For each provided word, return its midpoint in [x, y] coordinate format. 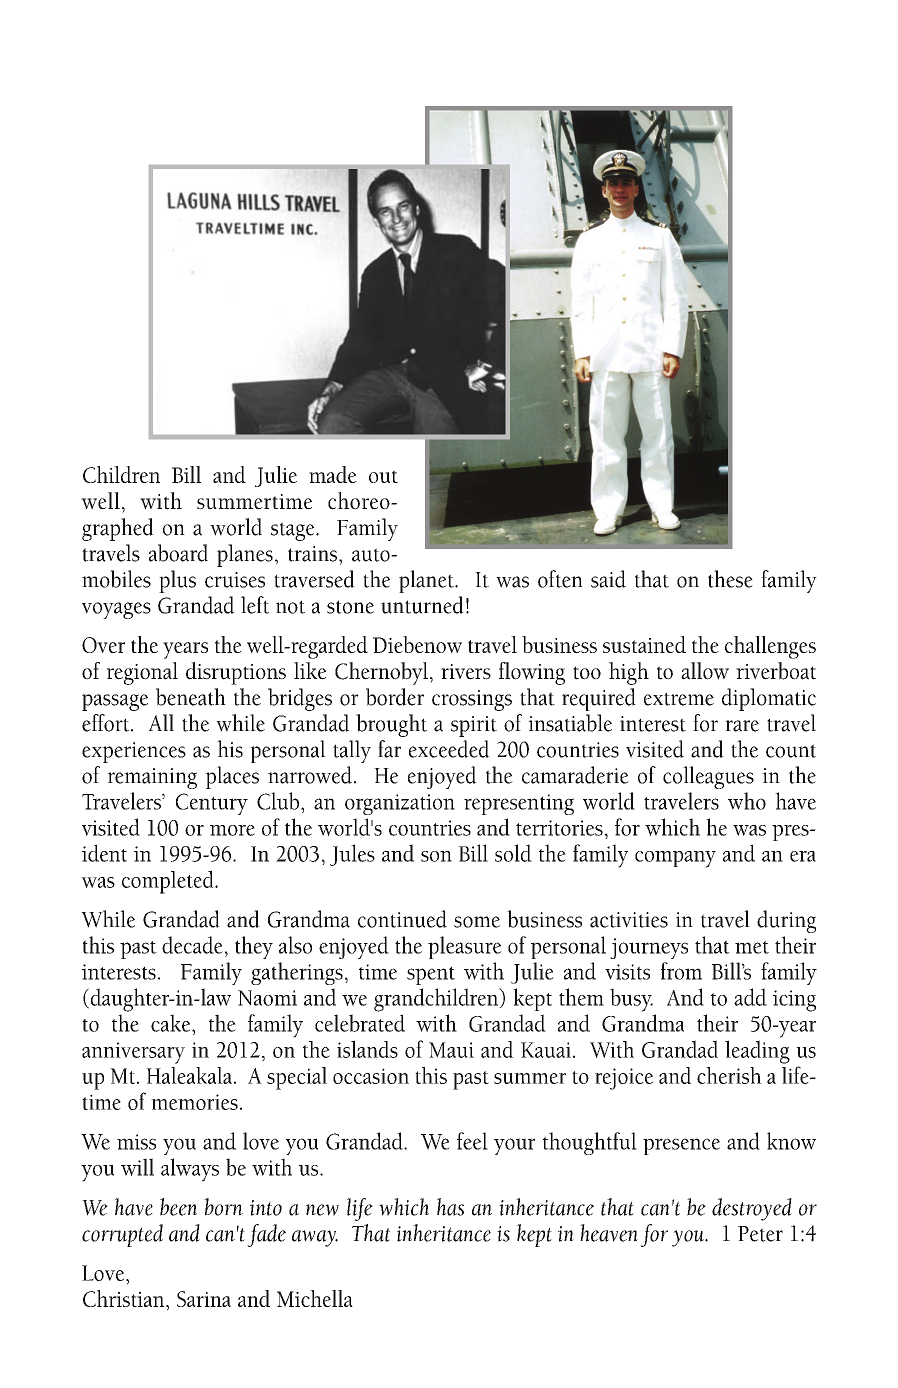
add [750, 997]
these [730, 579]
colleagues [708, 777]
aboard [178, 553]
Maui [451, 1050]
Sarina [204, 1299]
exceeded [449, 749]
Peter [760, 1234]
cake [172, 1023]
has [450, 1207]
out [383, 476]
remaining [152, 778]
